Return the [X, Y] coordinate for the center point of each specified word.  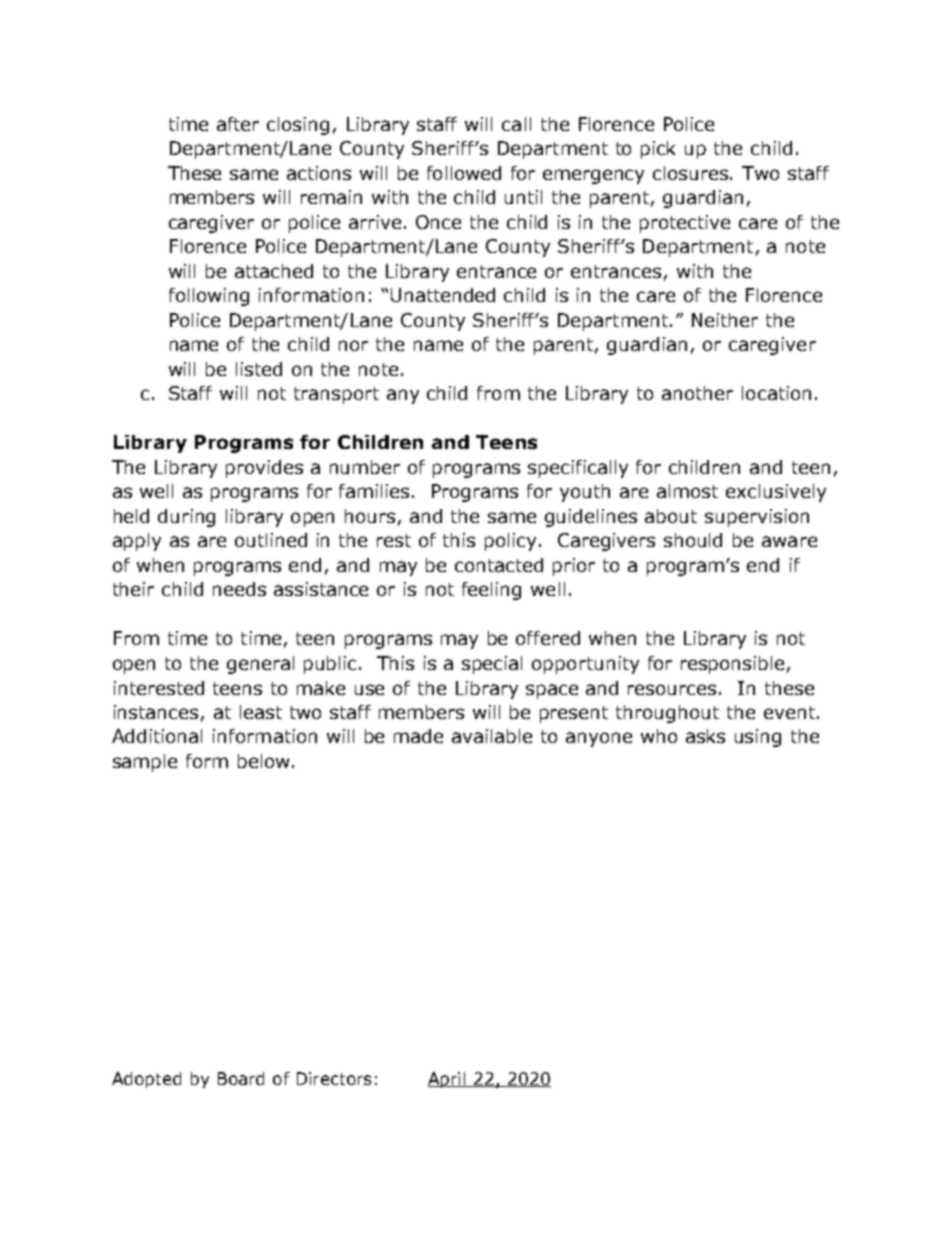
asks [705, 736]
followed [464, 173]
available [492, 736]
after [238, 124]
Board [241, 1078]
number [365, 467]
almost [687, 491]
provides [264, 469]
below [263, 761]
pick [658, 150]
